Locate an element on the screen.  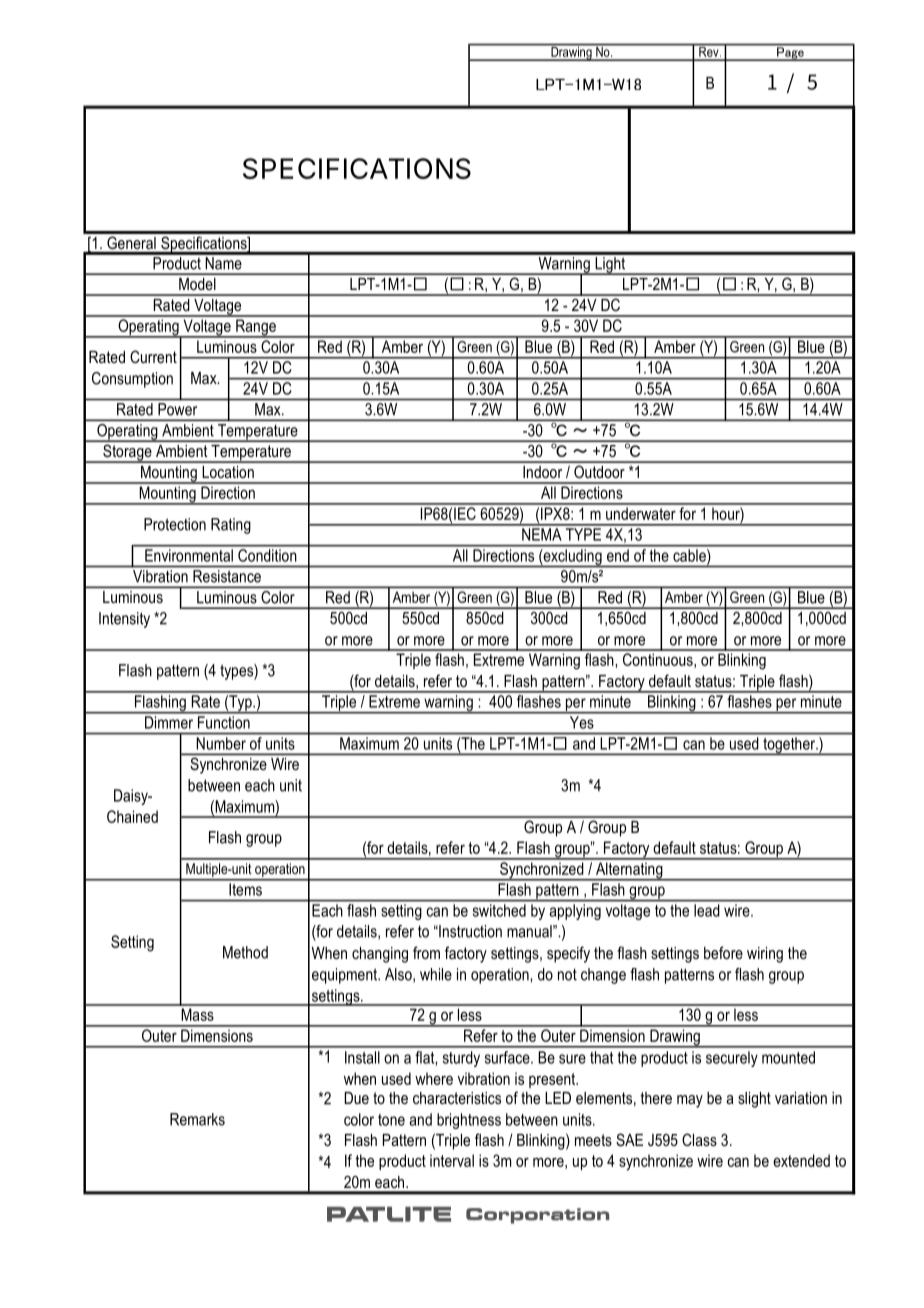
Consumption is located at coordinates (132, 380).
